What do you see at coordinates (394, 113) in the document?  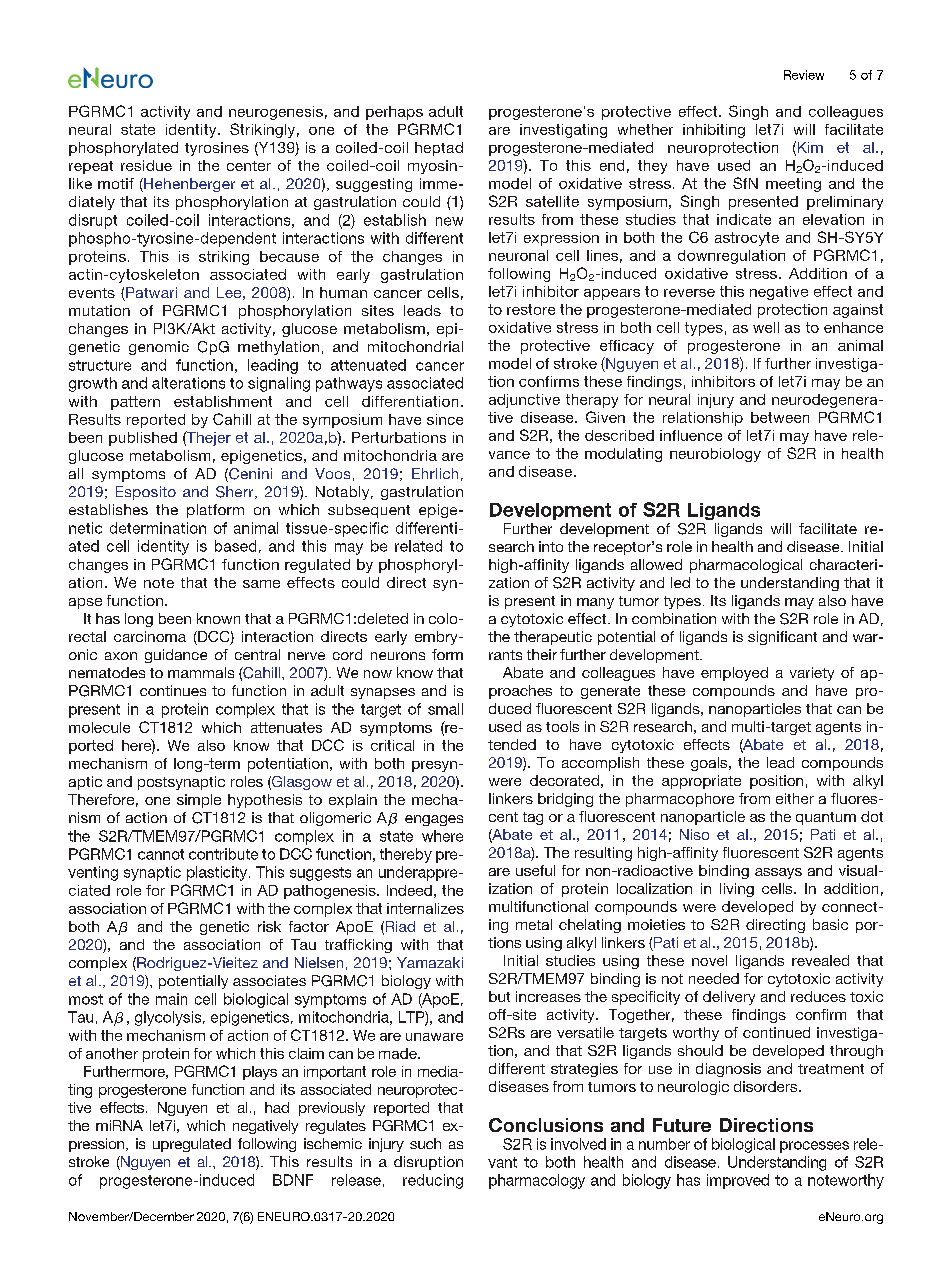 I see `perhaps` at bounding box center [394, 113].
